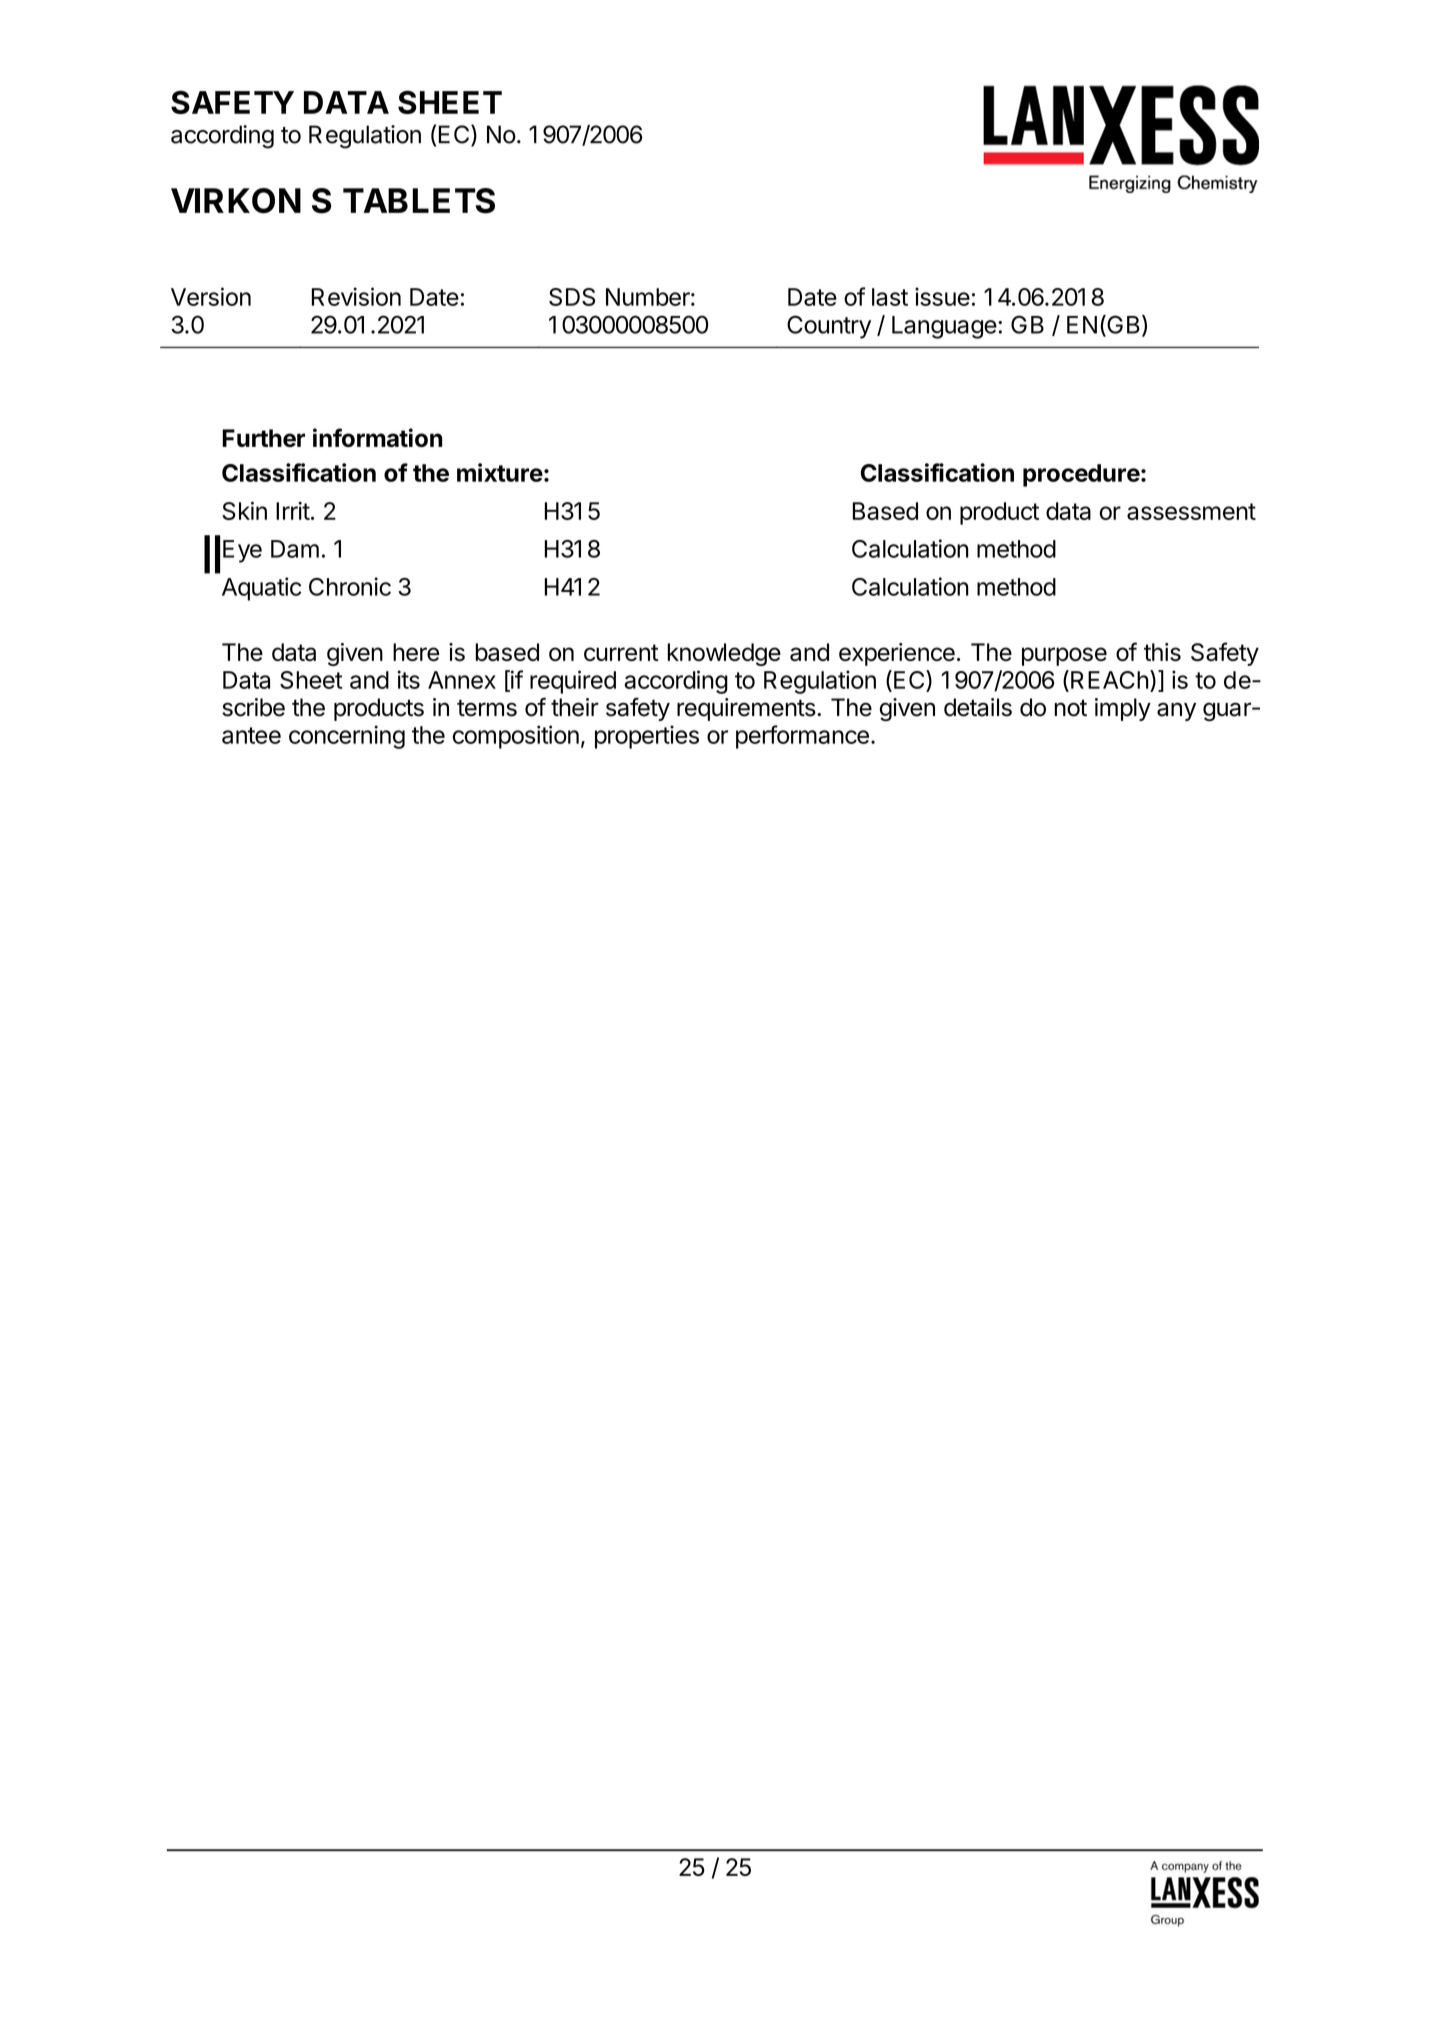 This screenshot has width=1429, height=2021. Describe the element at coordinates (356, 296) in the screenshot. I see `Revision` at that location.
